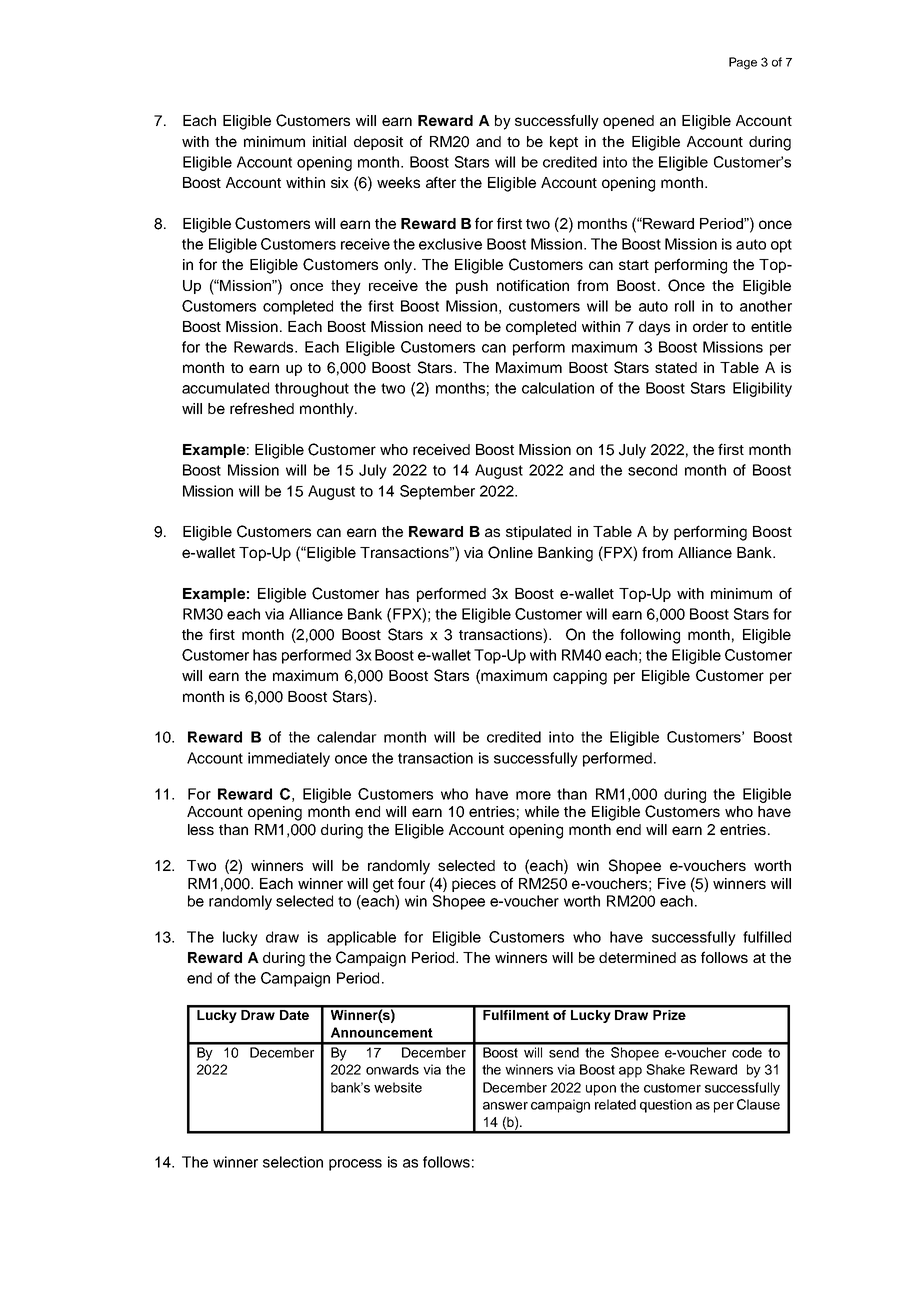 The height and width of the screenshot is (1308, 924). I want to click on initial, so click(329, 141).
